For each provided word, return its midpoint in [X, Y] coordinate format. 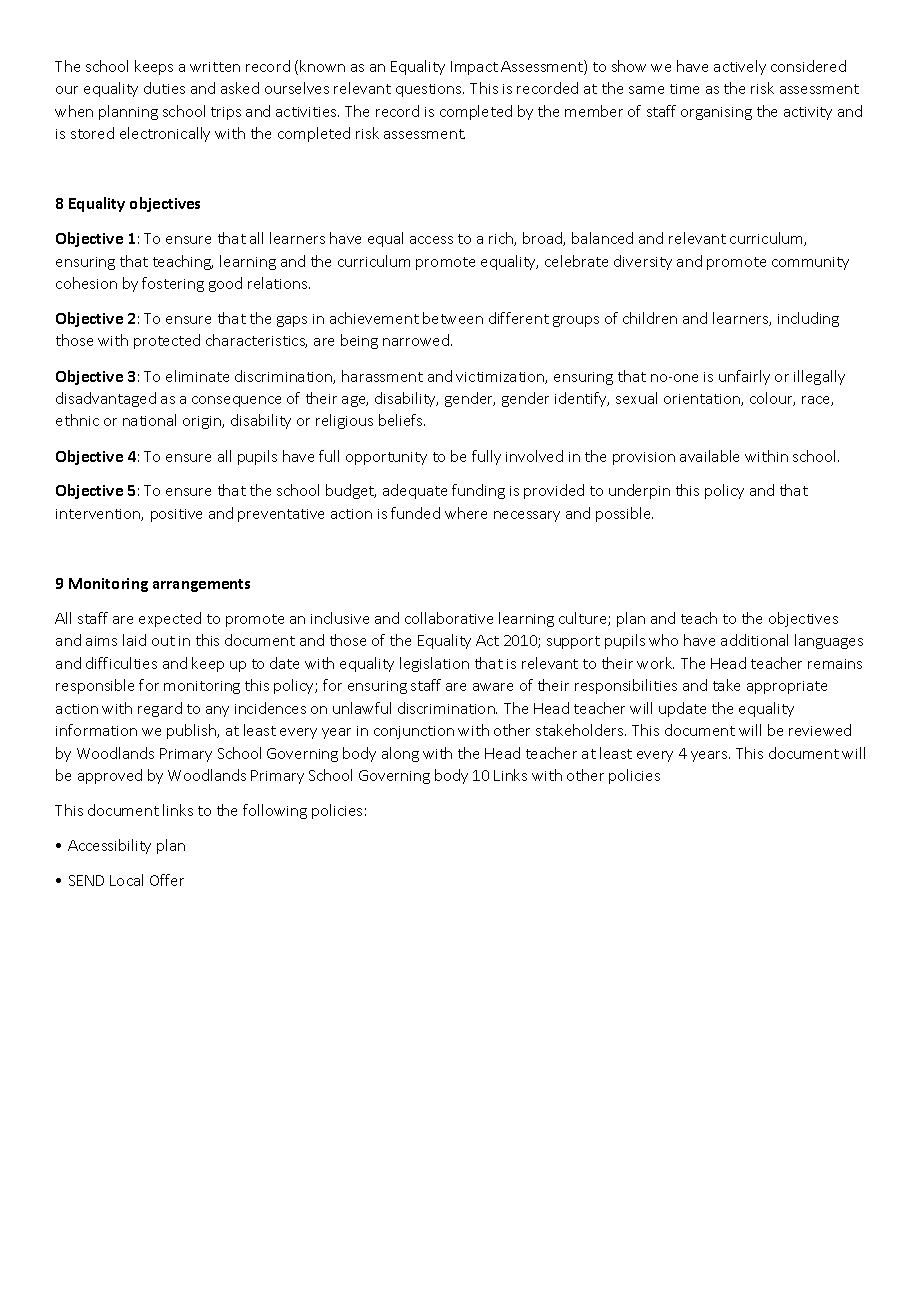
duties [164, 88]
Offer [167, 880]
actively [740, 67]
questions [430, 90]
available [709, 456]
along [400, 754]
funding [478, 491]
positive [176, 515]
